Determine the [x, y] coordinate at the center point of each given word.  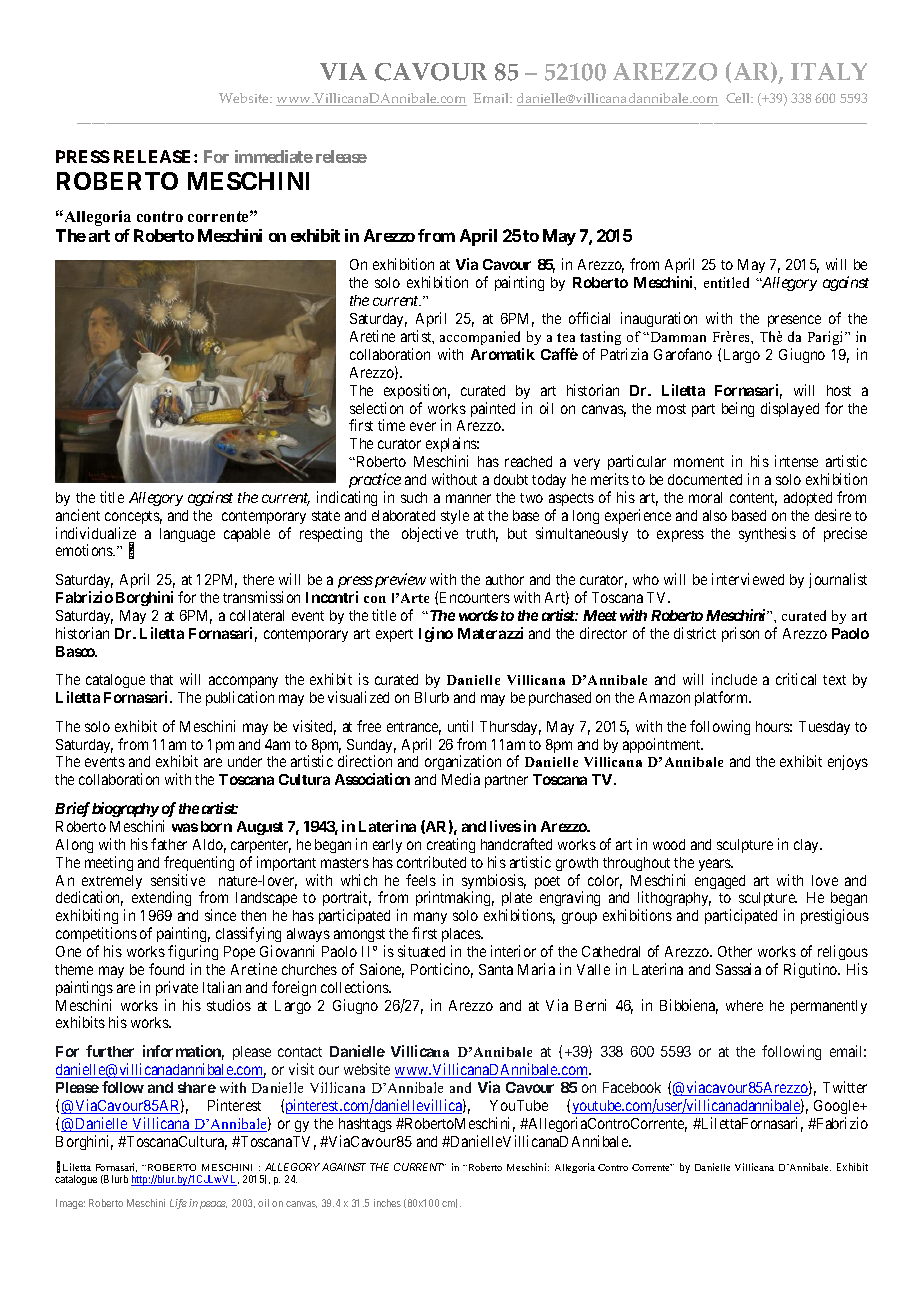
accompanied [480, 338]
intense [796, 461]
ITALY [829, 71]
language [187, 535]
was [185, 827]
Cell [739, 98]
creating [451, 845]
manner [468, 498]
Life [178, 1204]
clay [807, 846]
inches [387, 1203]
